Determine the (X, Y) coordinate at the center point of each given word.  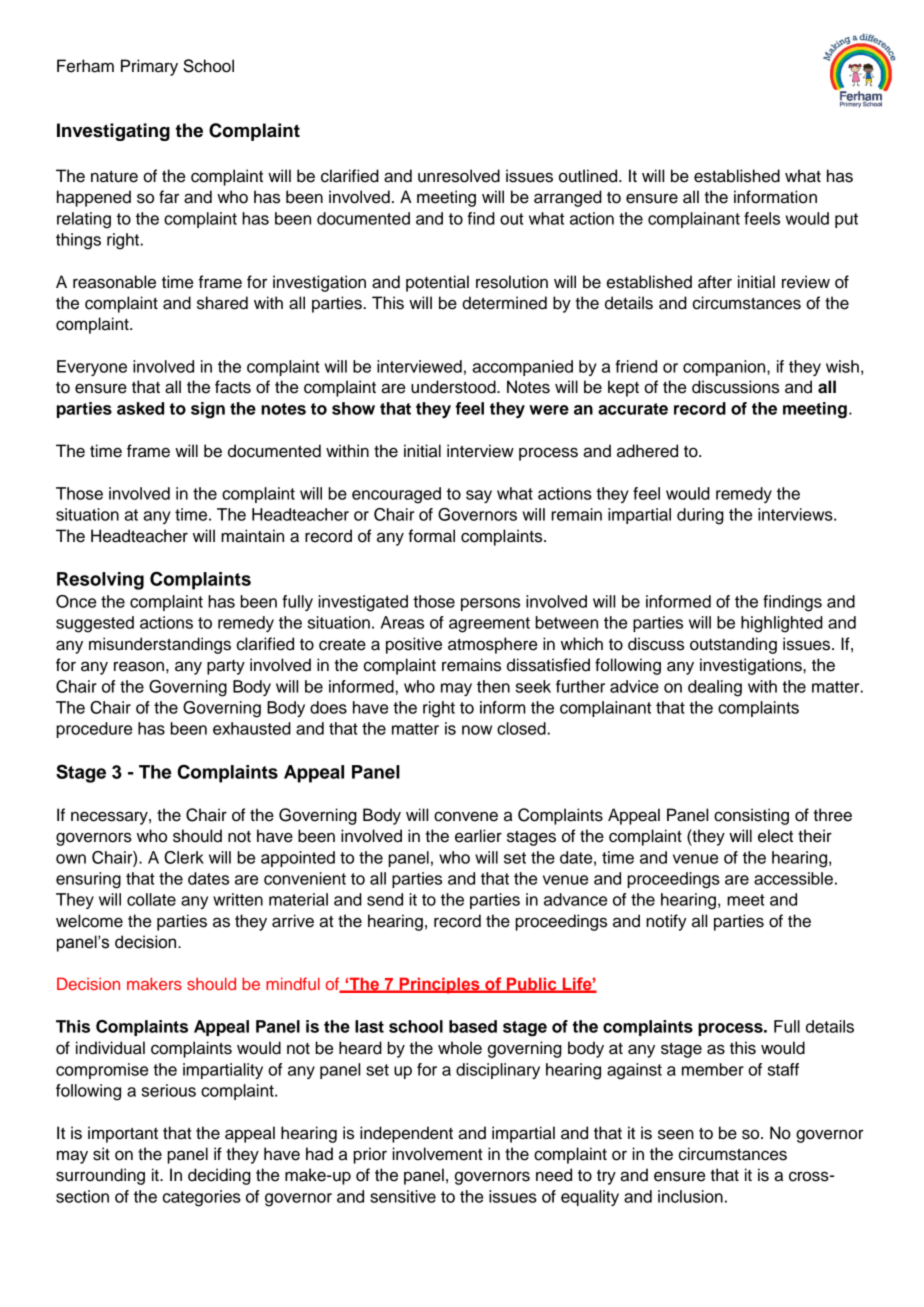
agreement (489, 625)
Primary (149, 67)
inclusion (690, 1196)
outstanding (733, 645)
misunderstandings (160, 645)
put (846, 220)
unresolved (459, 176)
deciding (219, 1176)
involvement (437, 1154)
